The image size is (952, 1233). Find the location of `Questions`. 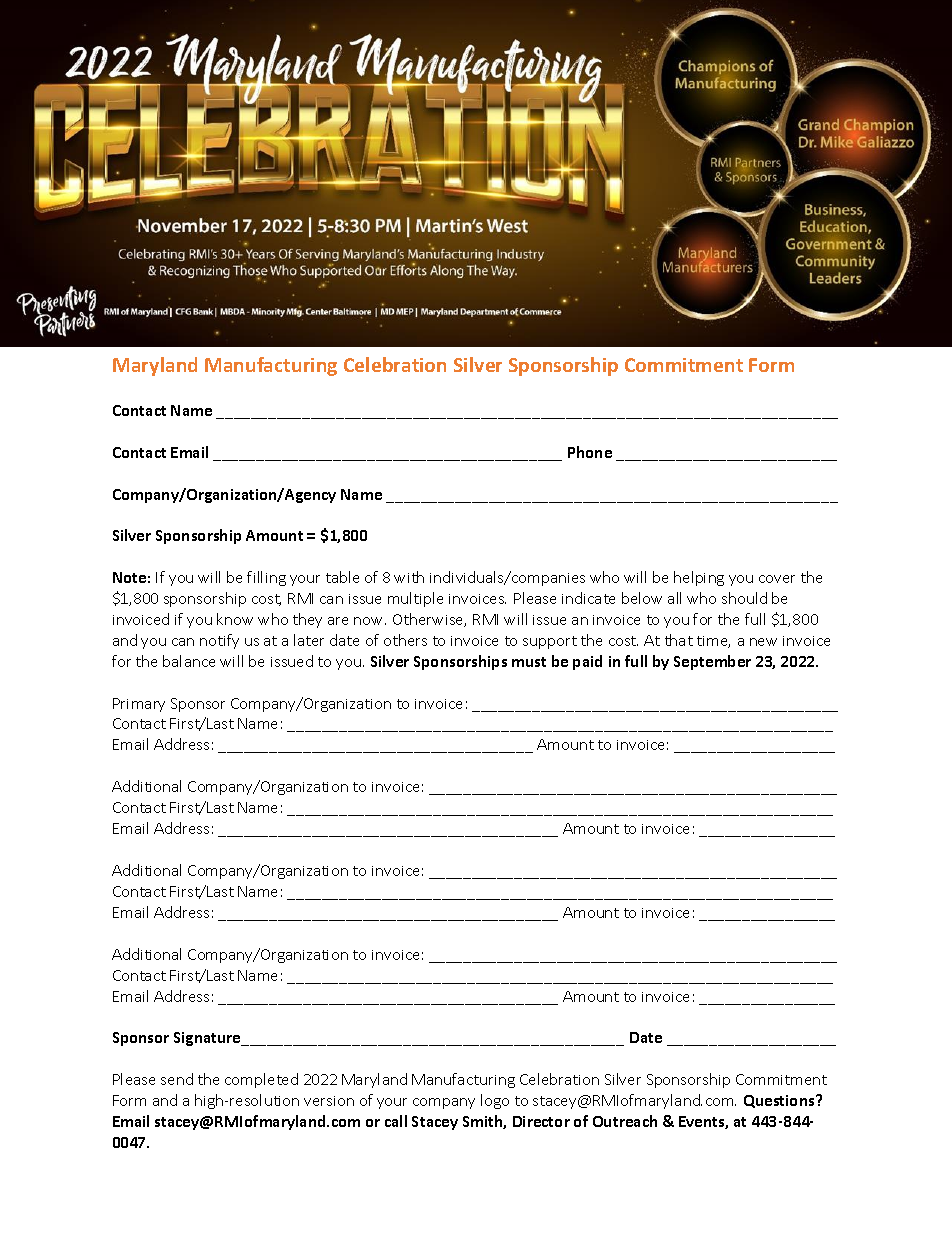

Questions is located at coordinates (780, 1101).
